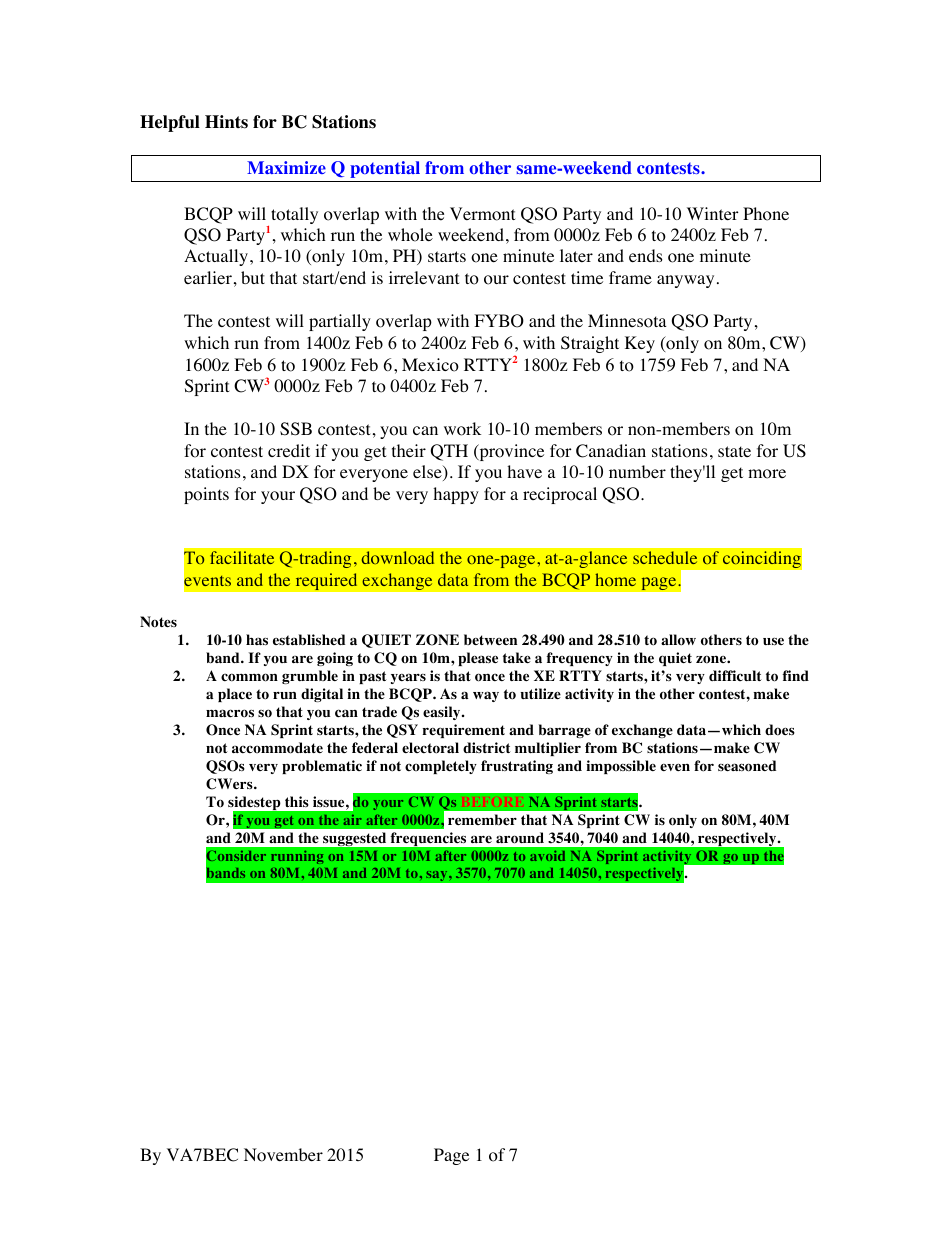 This image has height=1233, width=952. I want to click on has, so click(257, 639).
